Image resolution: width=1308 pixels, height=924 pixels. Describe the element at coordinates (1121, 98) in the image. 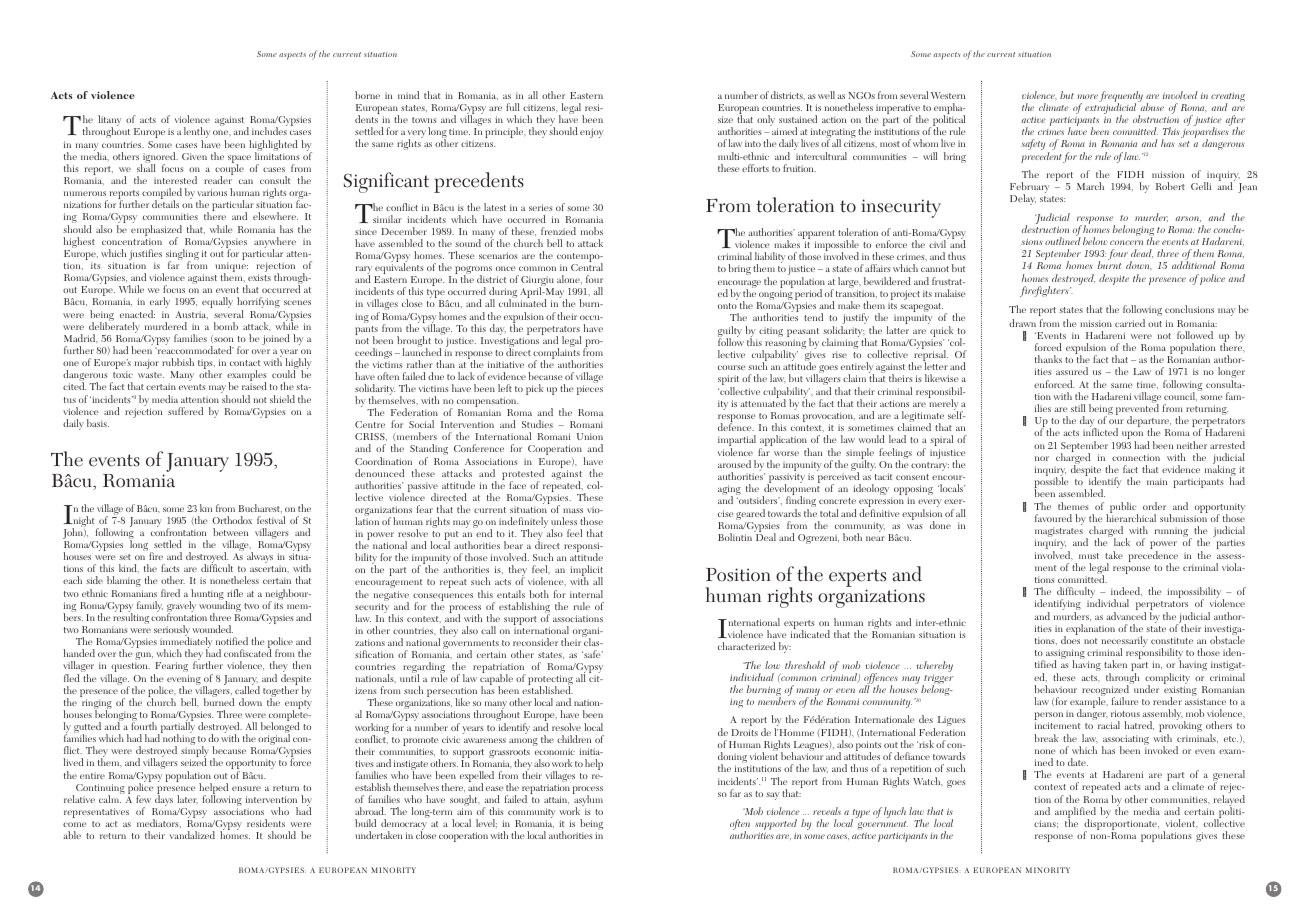

I see `frequently` at that location.
